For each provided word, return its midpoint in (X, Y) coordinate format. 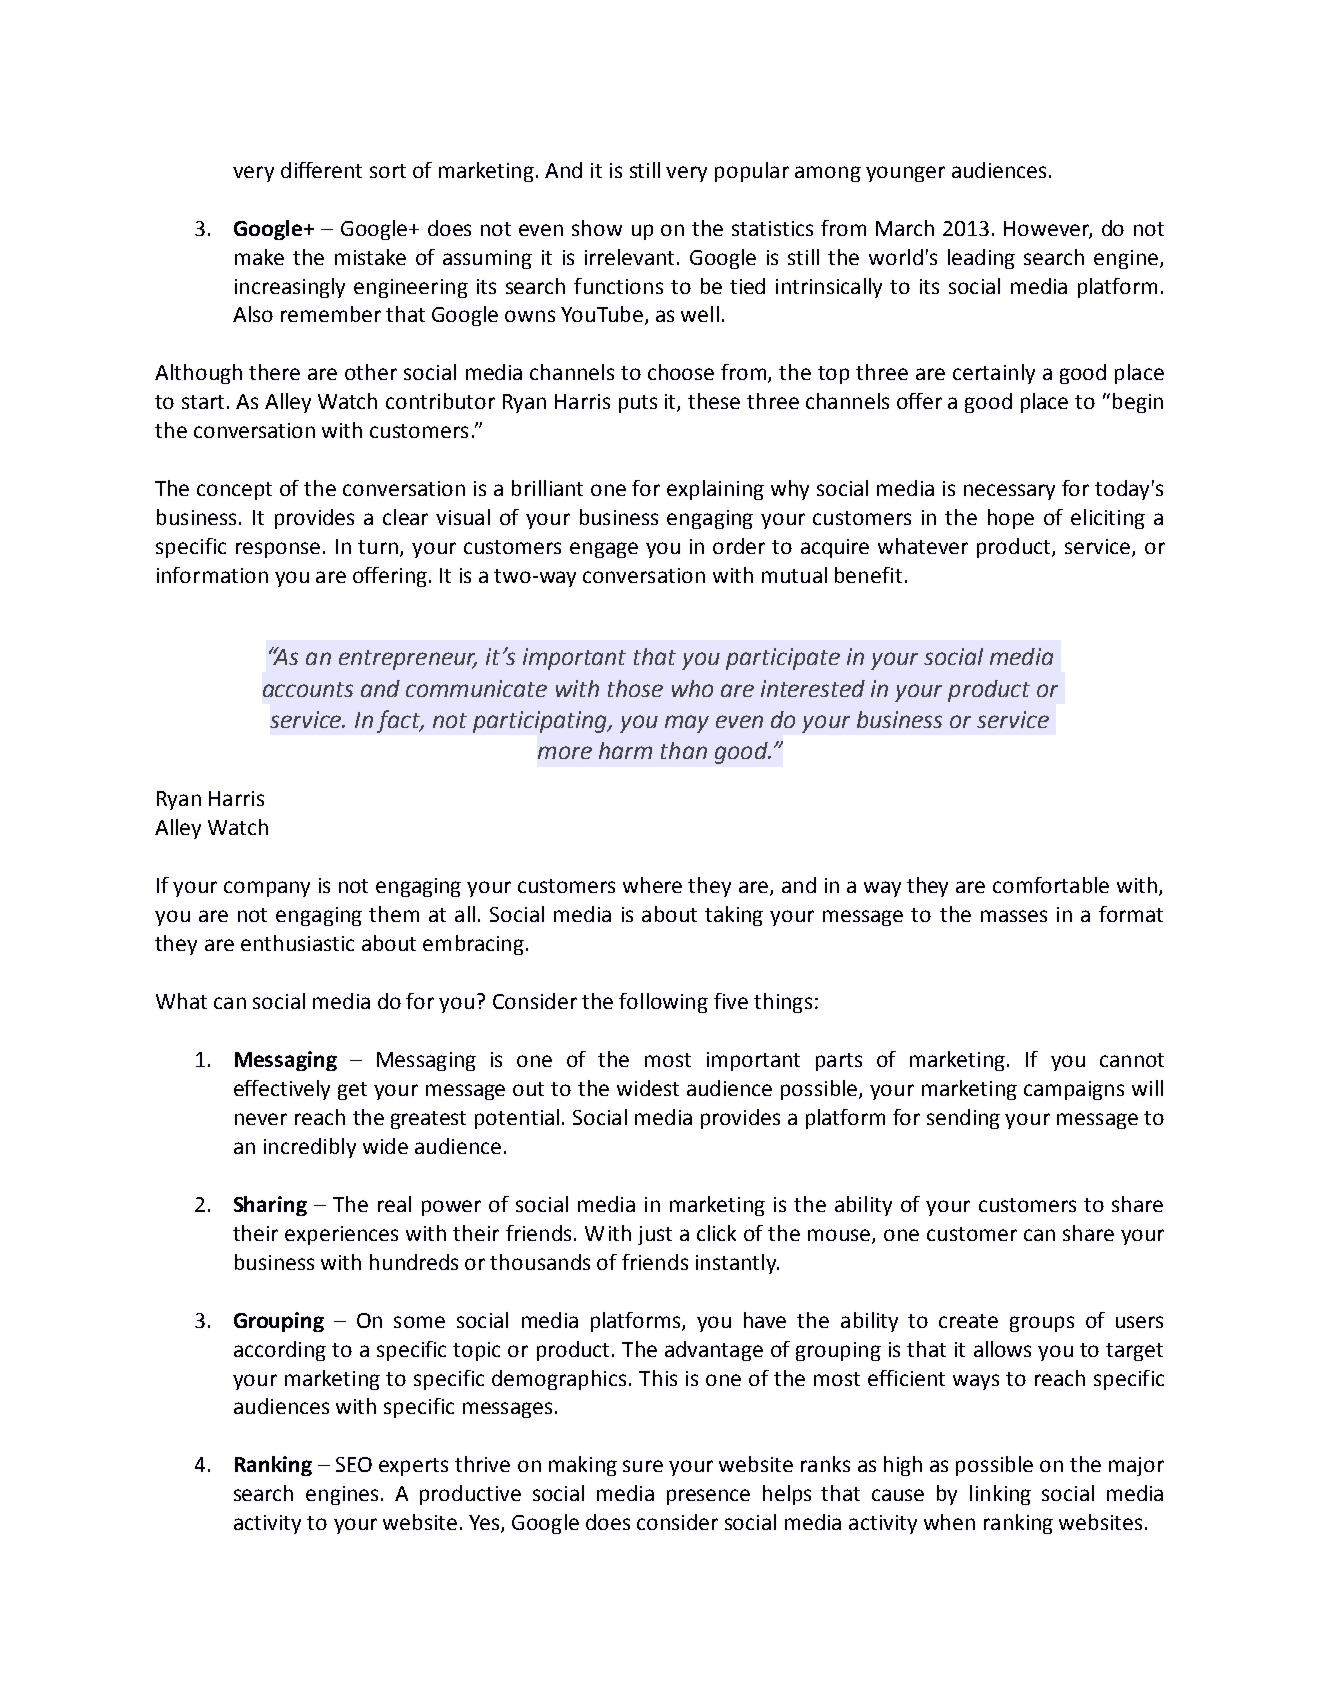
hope (1011, 519)
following (663, 1003)
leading (981, 259)
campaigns (1074, 1090)
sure (643, 1466)
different (321, 170)
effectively (282, 1090)
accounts (308, 689)
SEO (354, 1464)
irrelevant (629, 257)
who (692, 688)
